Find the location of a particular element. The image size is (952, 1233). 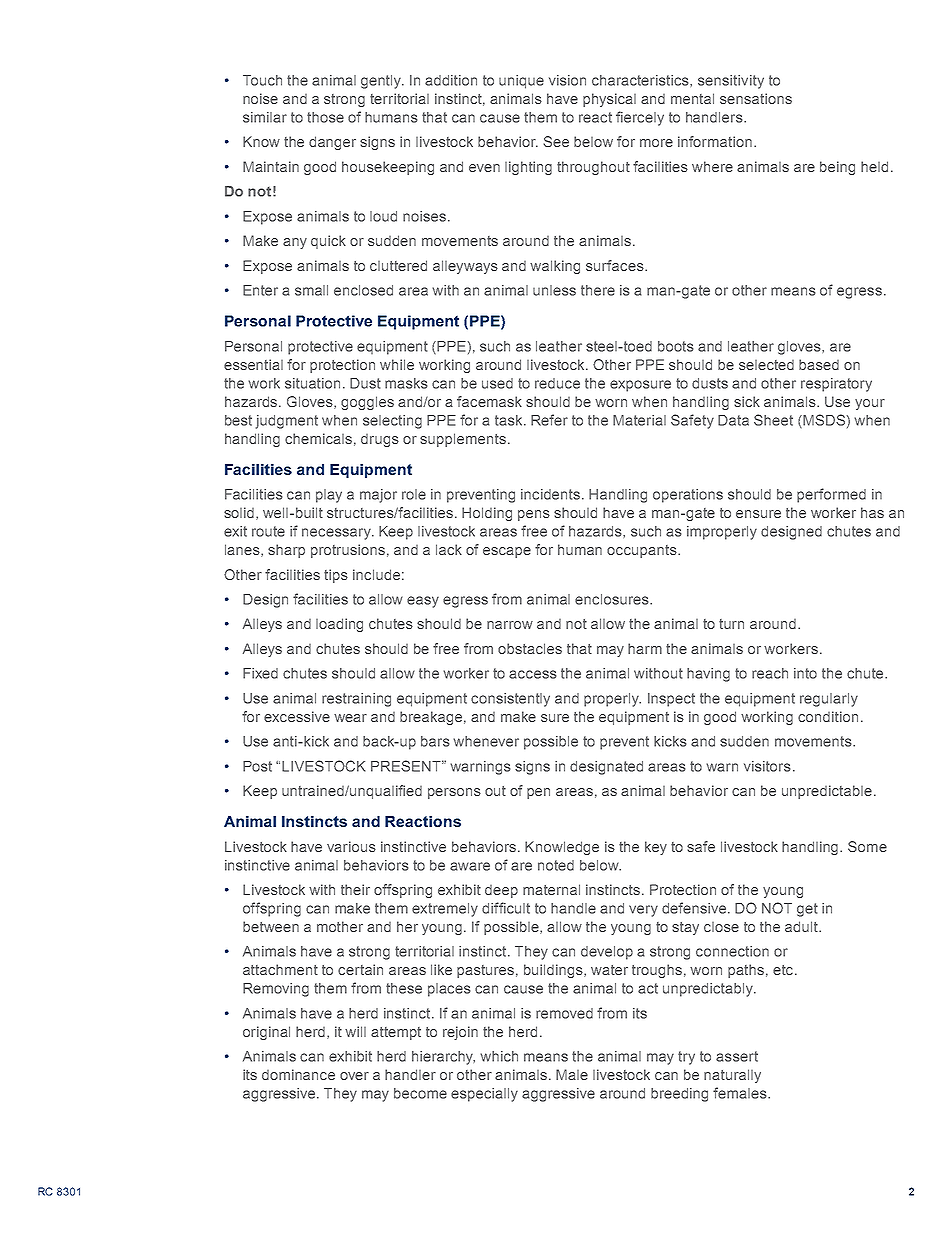

See is located at coordinates (556, 141).
